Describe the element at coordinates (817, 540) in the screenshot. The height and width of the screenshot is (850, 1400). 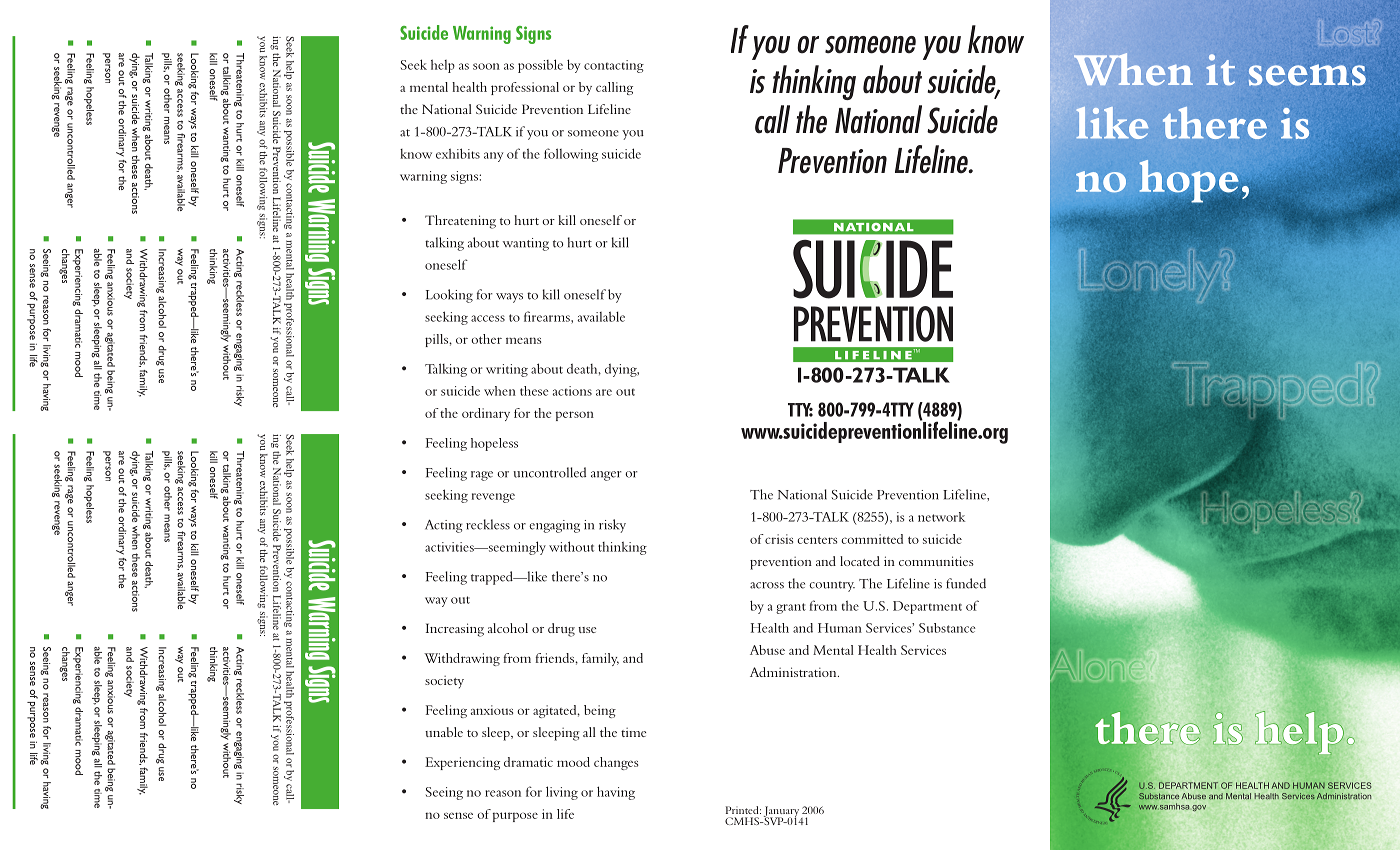
I see `centers` at that location.
